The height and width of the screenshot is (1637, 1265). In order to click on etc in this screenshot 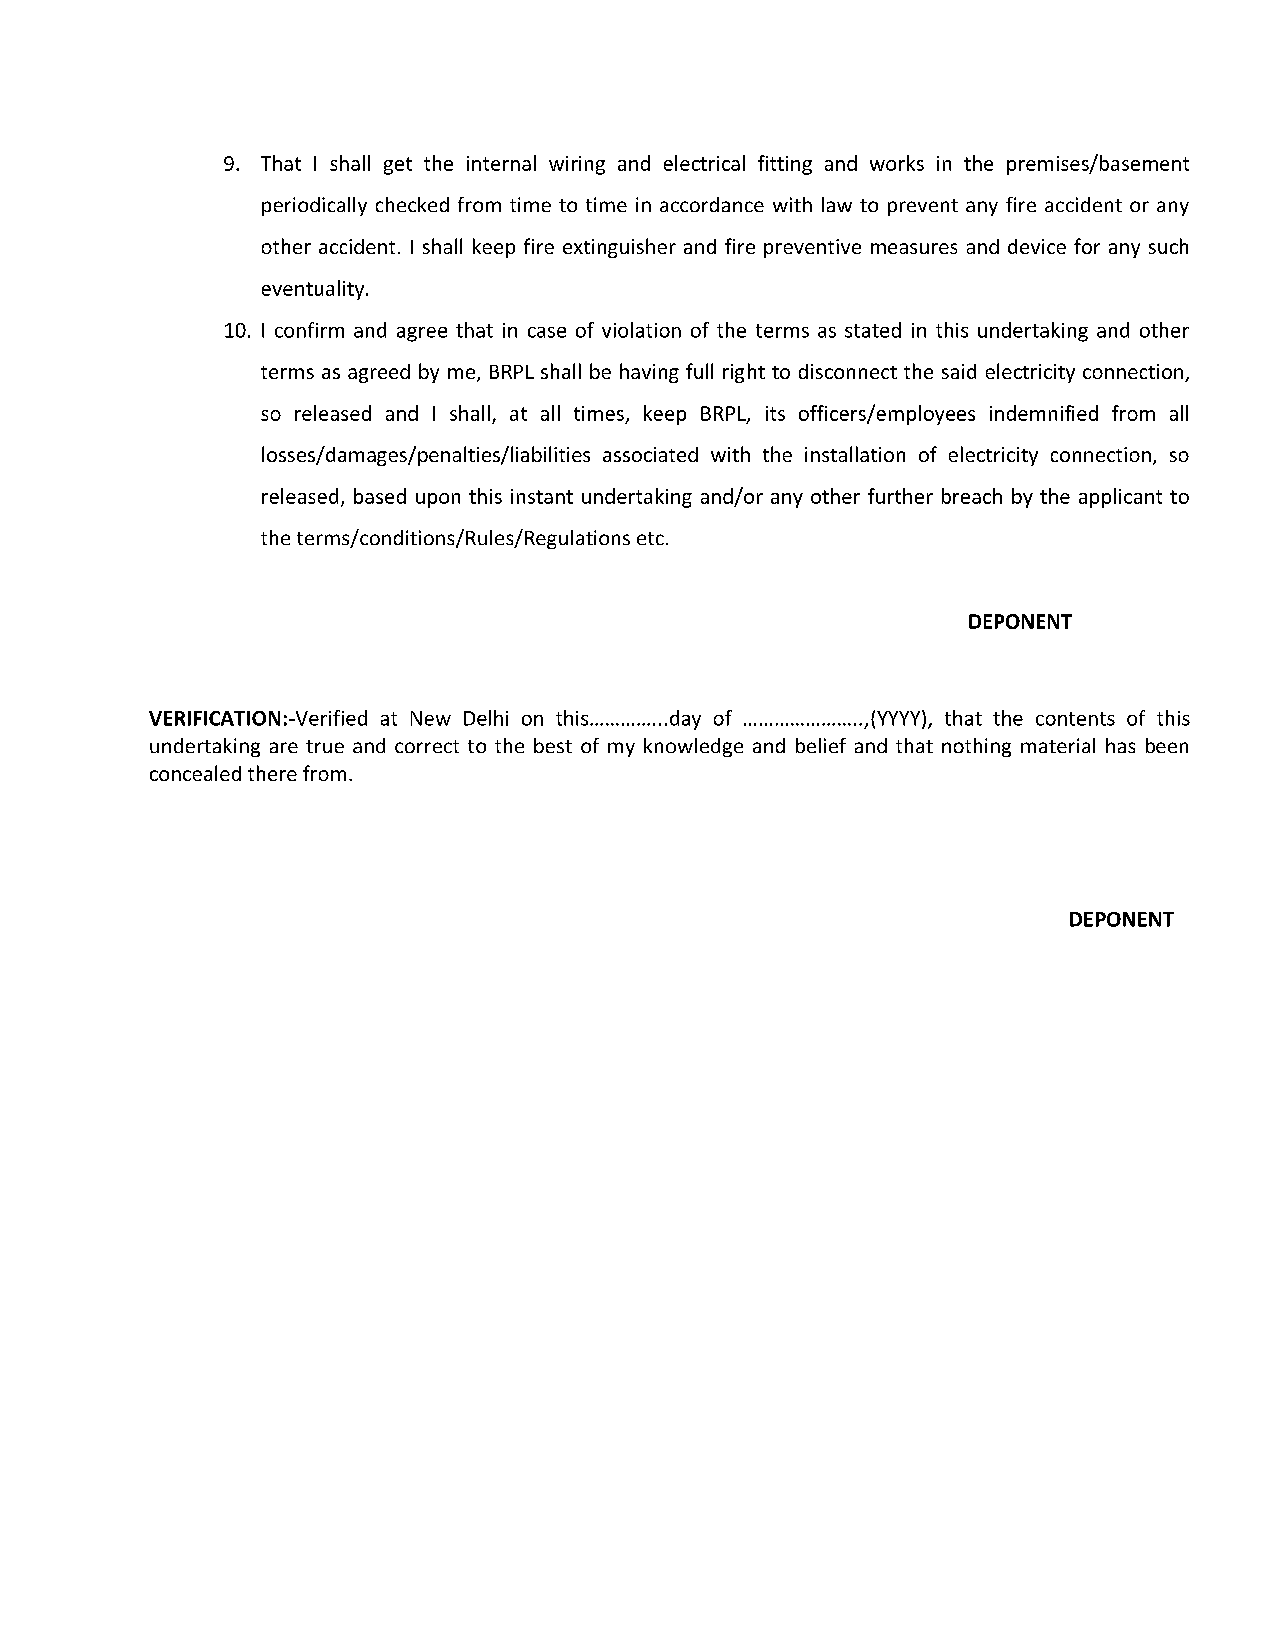, I will do `click(650, 538)`.
